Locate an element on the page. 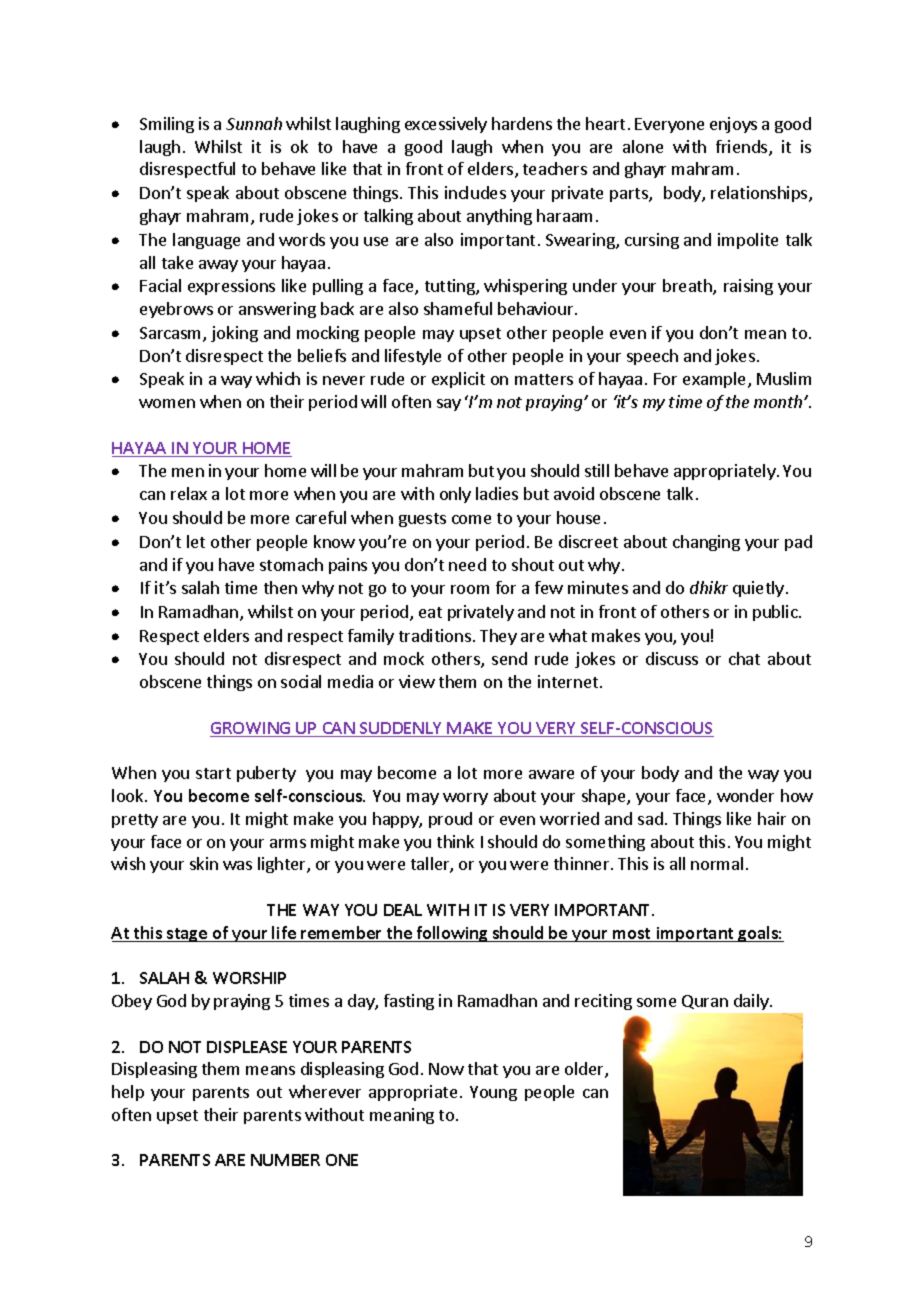 This document has width=924, height=1308. older is located at coordinates (585, 1070).
